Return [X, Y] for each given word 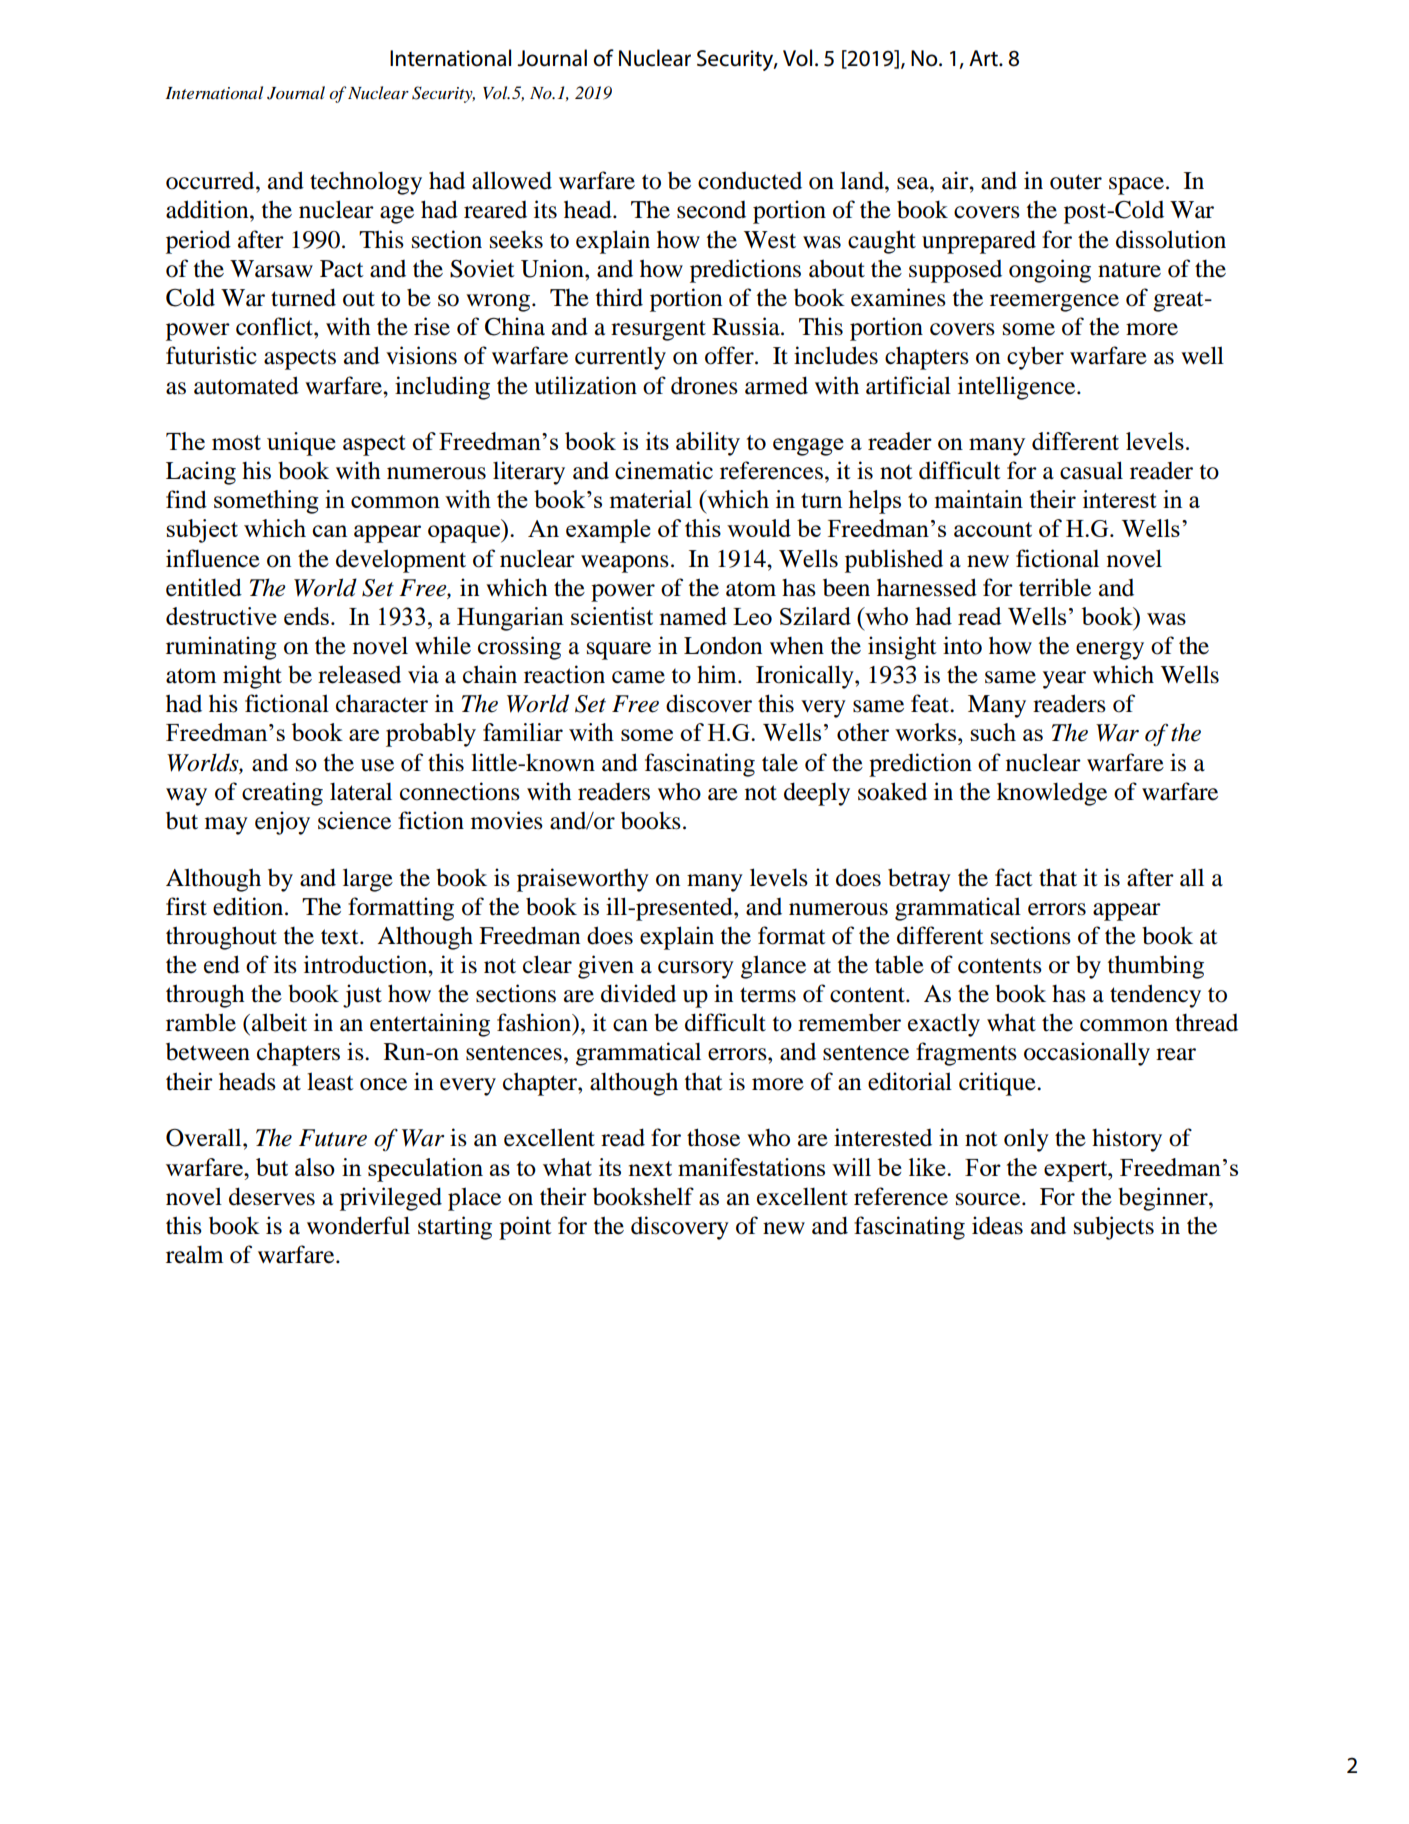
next [650, 1168]
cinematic [664, 470]
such [993, 732]
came [638, 677]
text [341, 937]
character [382, 704]
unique [301, 444]
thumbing [1156, 967]
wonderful [358, 1225]
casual [1091, 470]
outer [1076, 182]
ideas [997, 1225]
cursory [696, 970]
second [711, 210]
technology [366, 183]
